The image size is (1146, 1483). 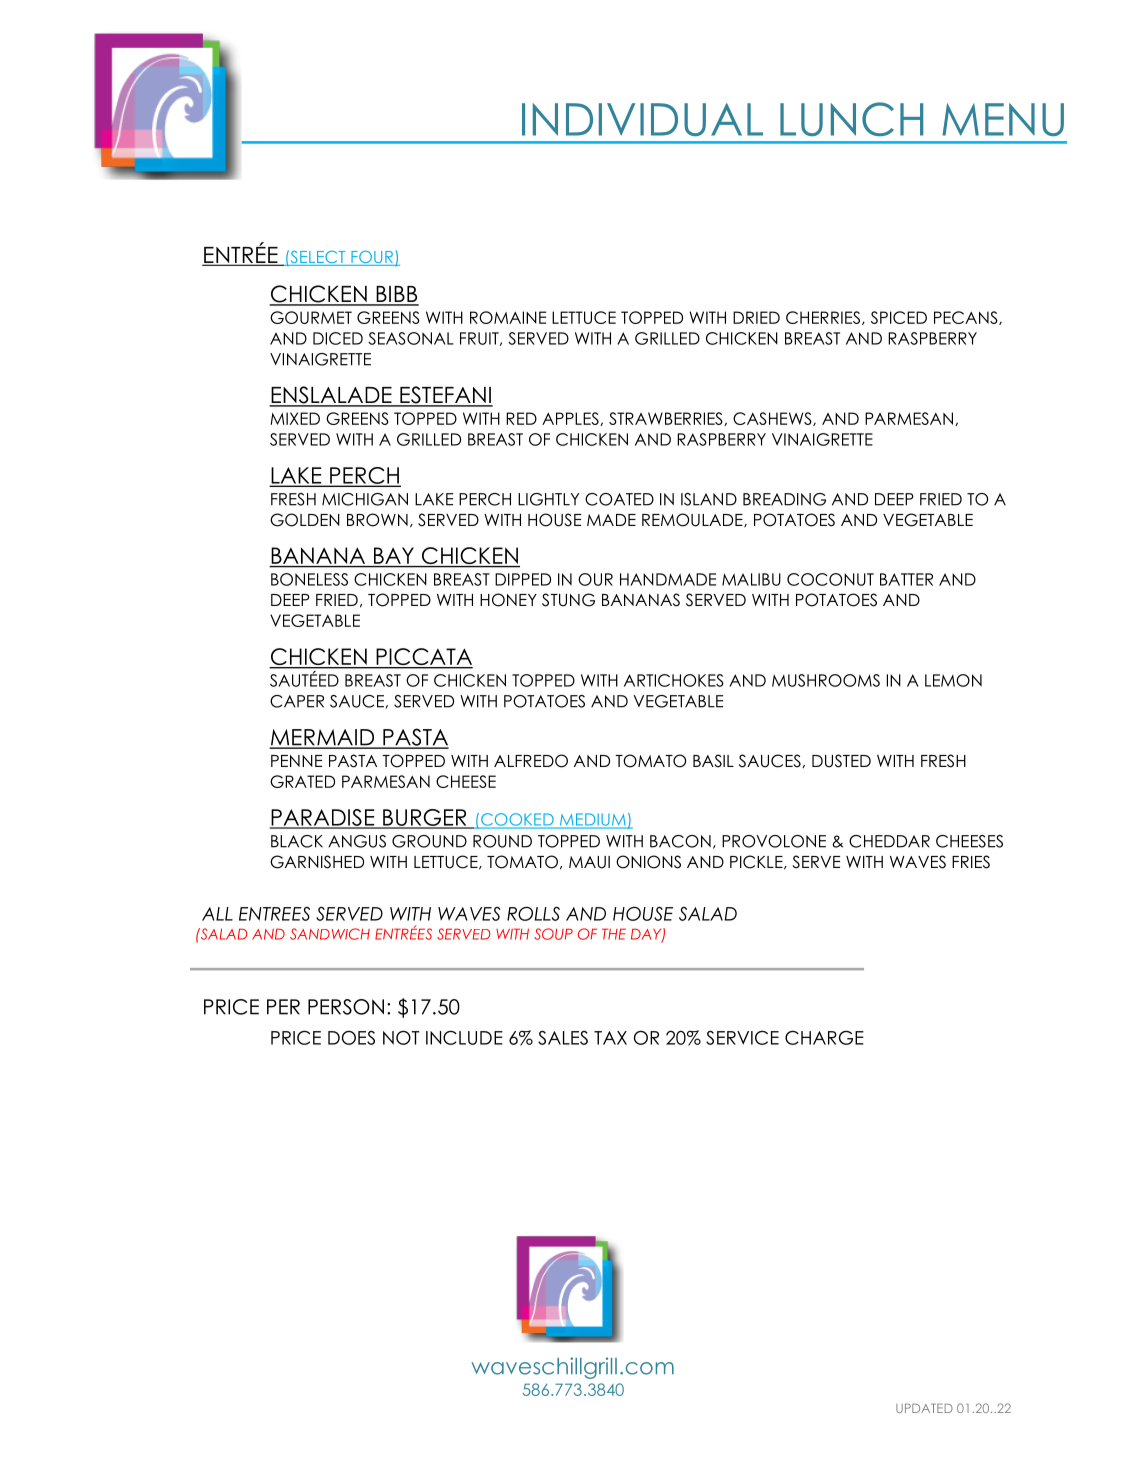 What do you see at coordinates (401, 1037) in the page?
I see `NOT` at bounding box center [401, 1037].
